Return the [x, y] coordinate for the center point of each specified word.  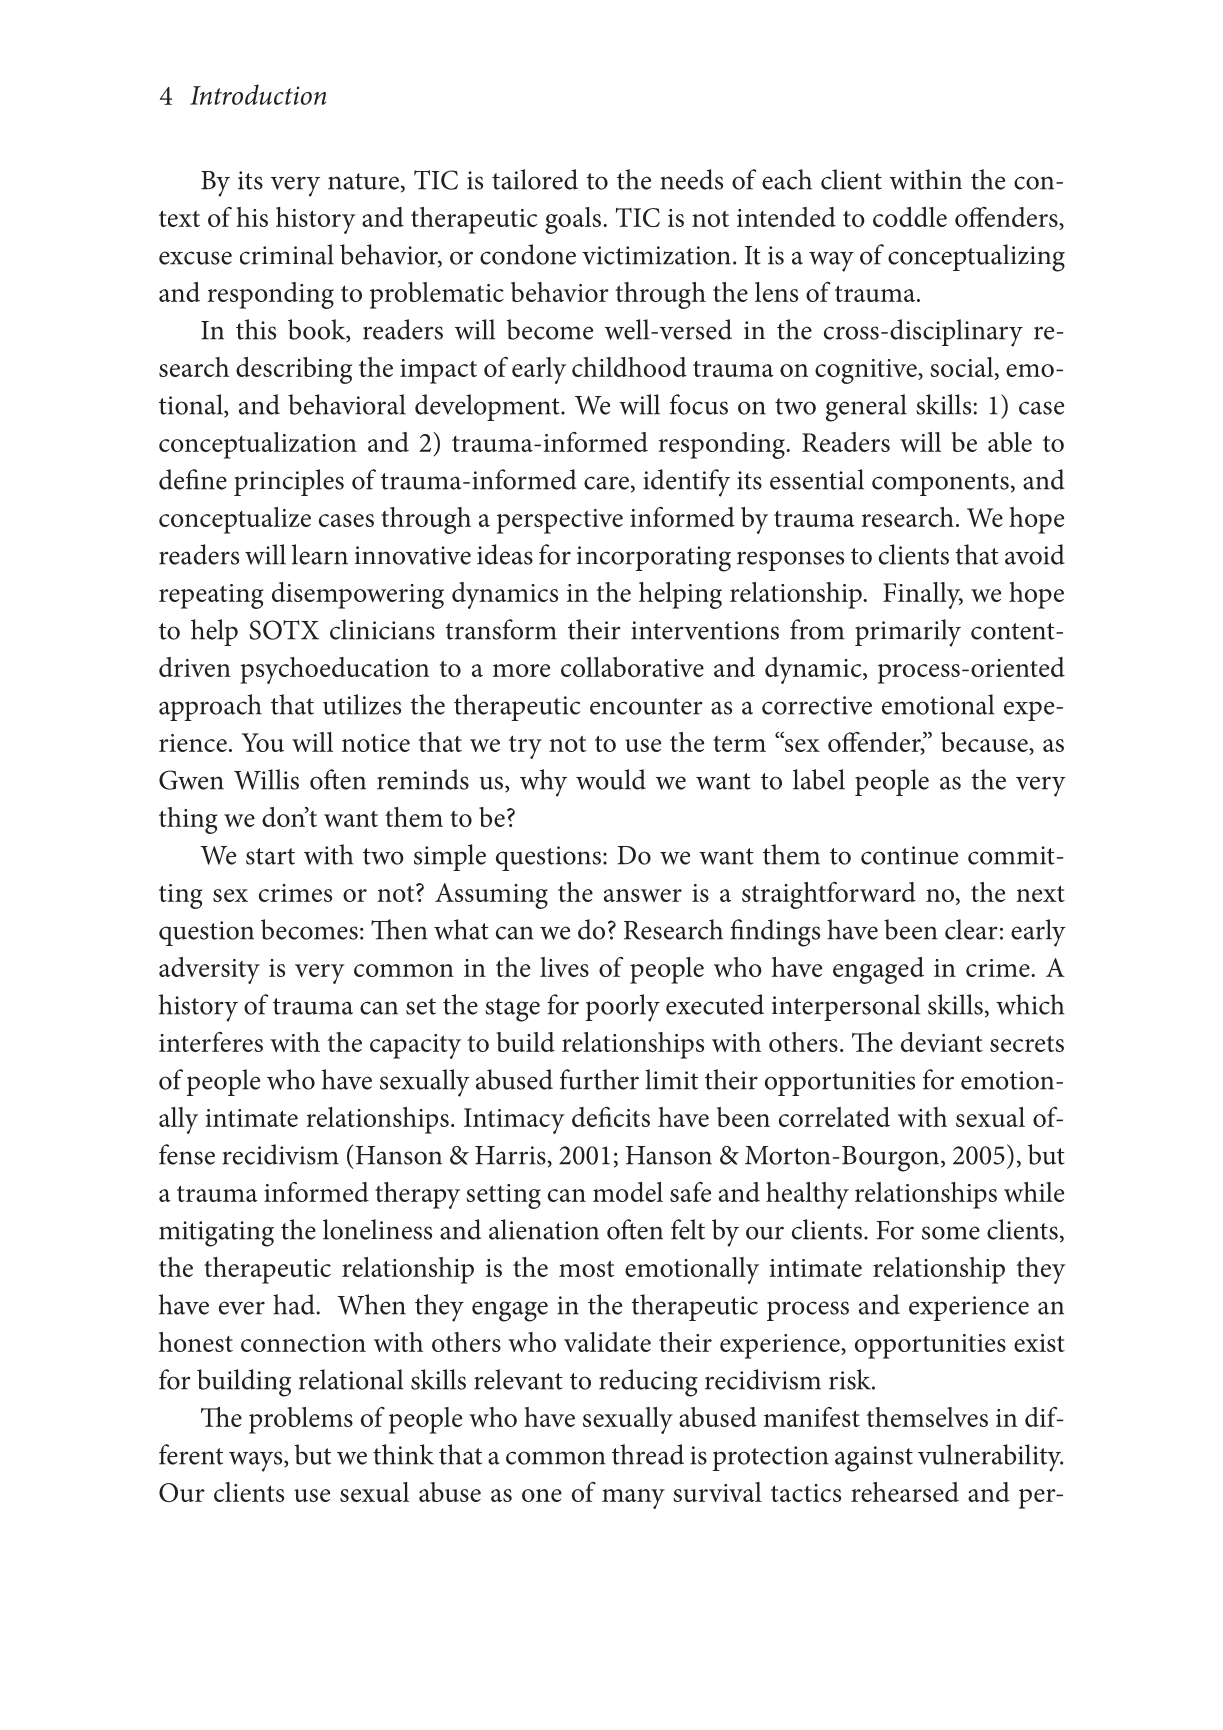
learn [320, 554]
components [940, 484]
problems [301, 1420]
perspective [560, 521]
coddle [910, 217]
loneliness [377, 1229]
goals [574, 220]
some [951, 1233]
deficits [611, 1117]
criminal [287, 254]
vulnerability [990, 1458]
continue [909, 855]
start [270, 856]
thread [648, 1454]
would [611, 779]
